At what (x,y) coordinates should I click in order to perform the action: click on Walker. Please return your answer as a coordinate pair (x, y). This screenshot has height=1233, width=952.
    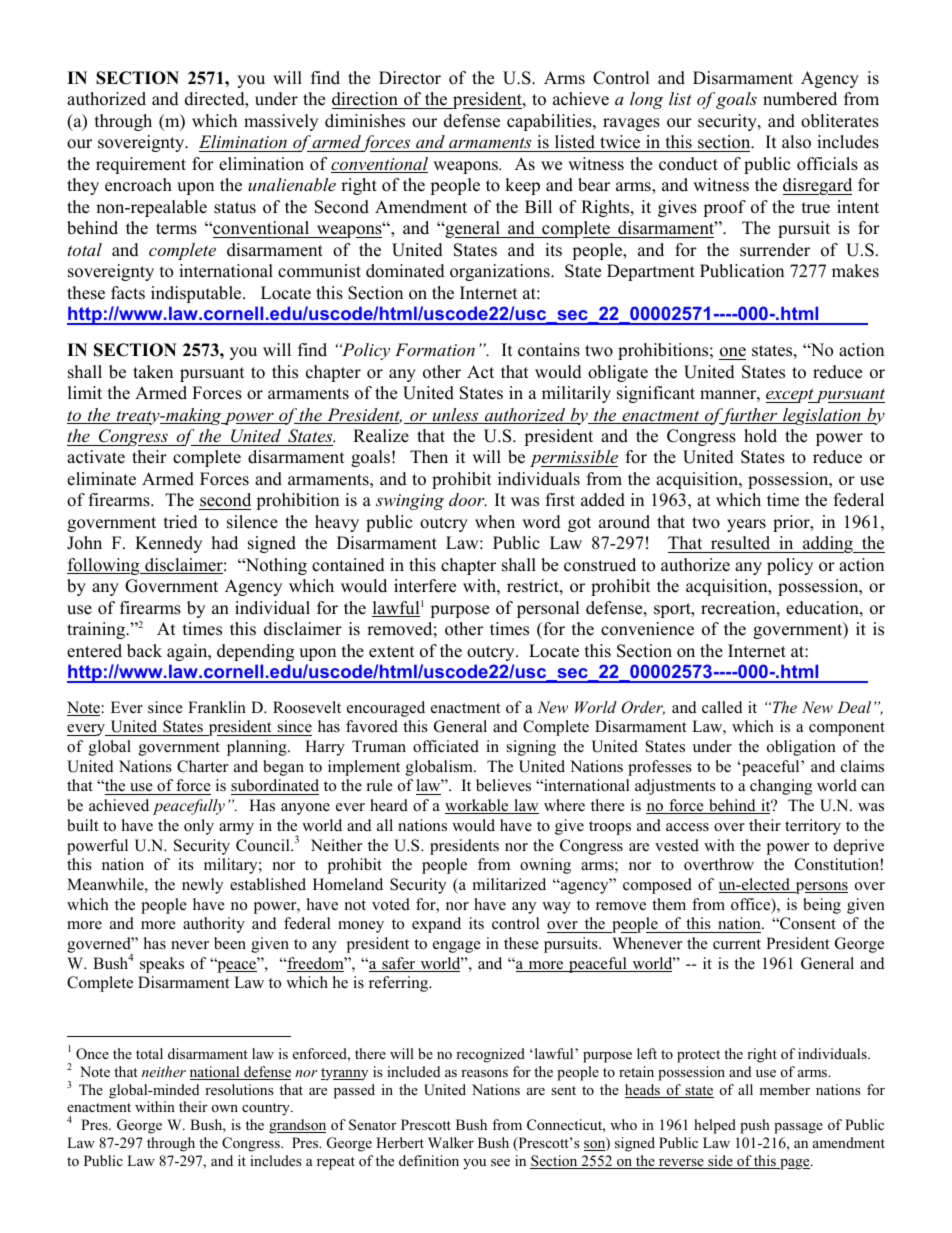
    Looking at the image, I should click on (451, 1142).
